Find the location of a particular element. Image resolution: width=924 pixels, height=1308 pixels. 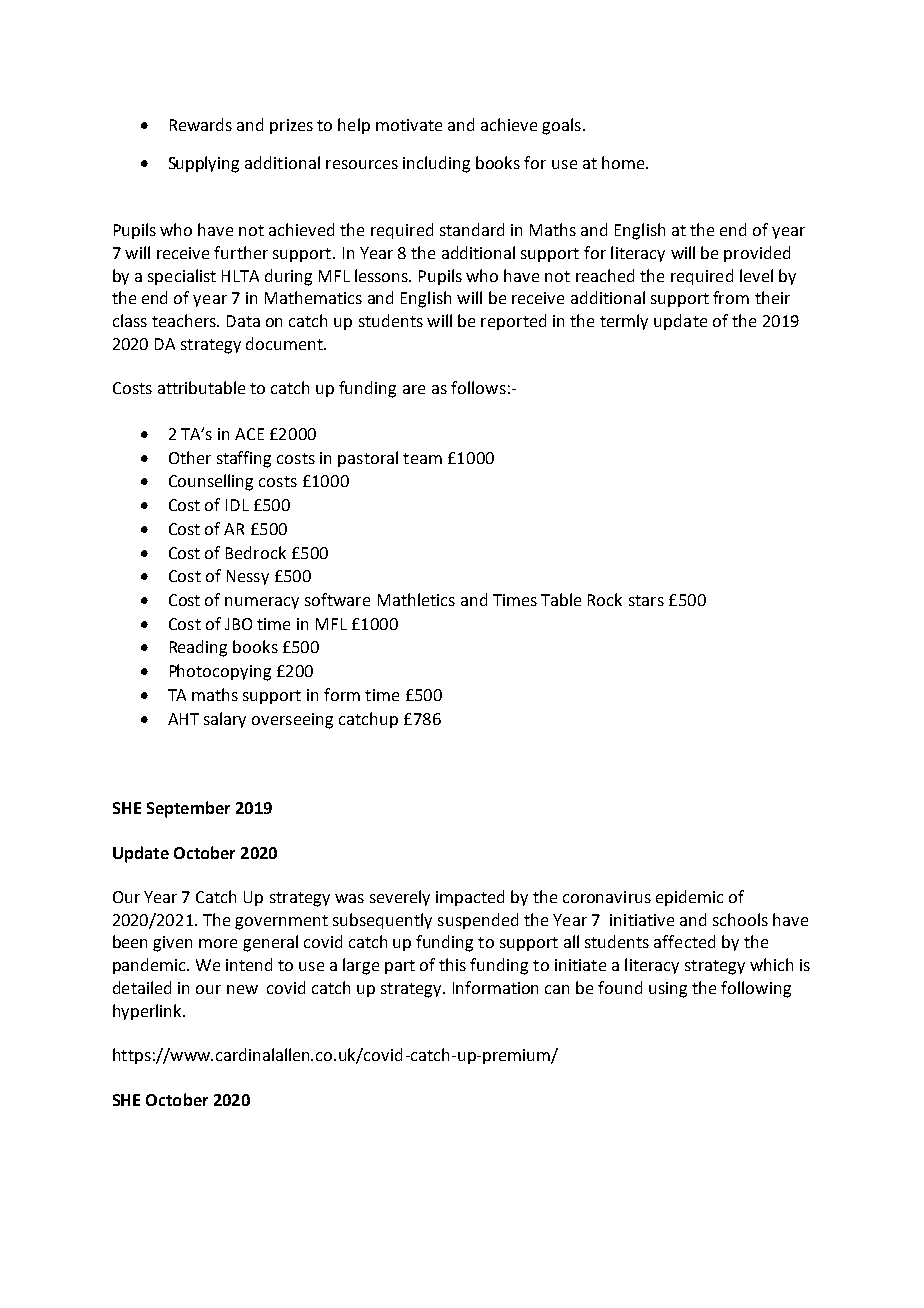

using is located at coordinates (668, 990).
